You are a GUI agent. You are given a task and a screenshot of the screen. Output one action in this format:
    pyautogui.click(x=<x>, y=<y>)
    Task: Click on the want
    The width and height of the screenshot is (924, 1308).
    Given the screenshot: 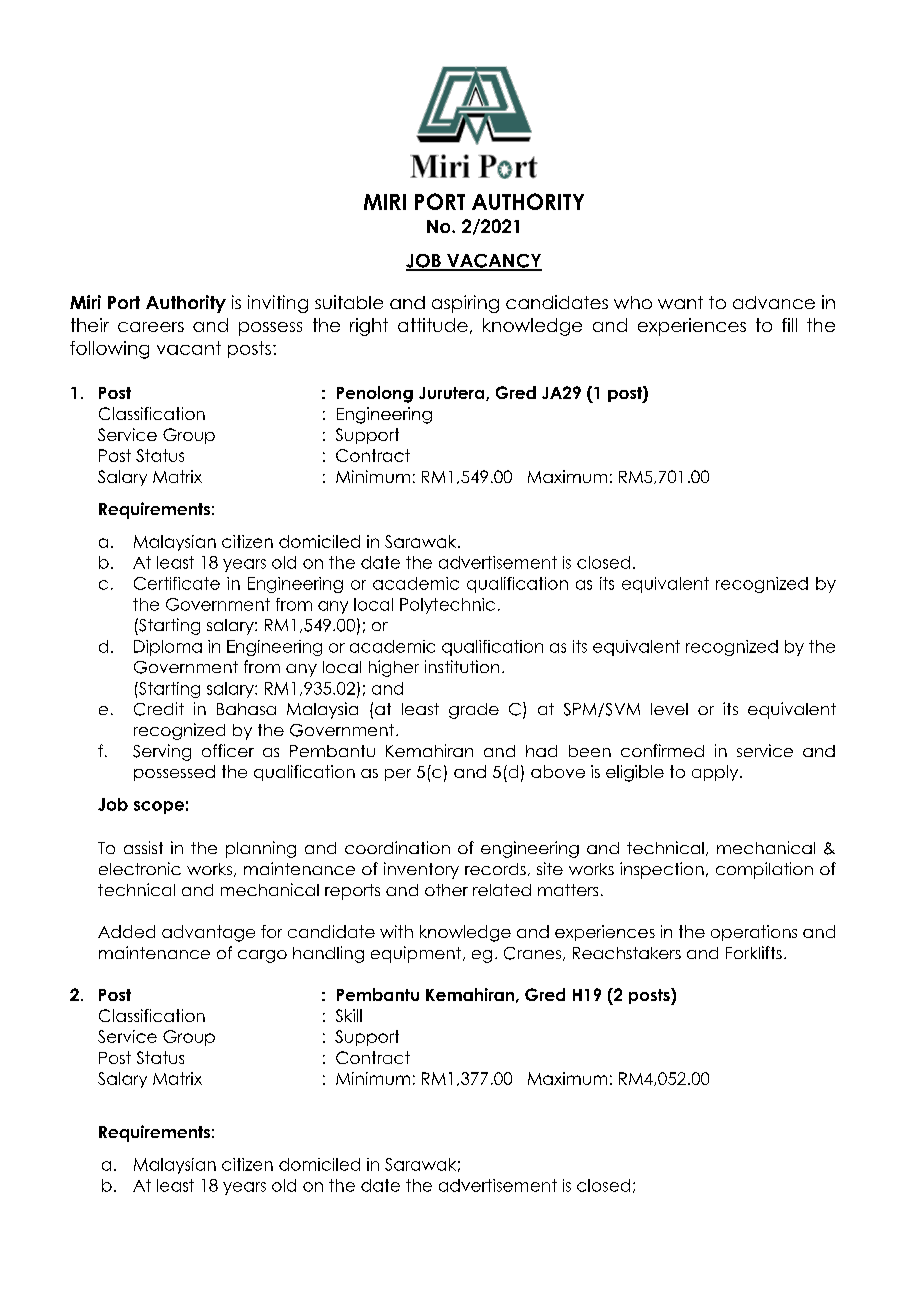 What is the action you would take?
    pyautogui.click(x=680, y=302)
